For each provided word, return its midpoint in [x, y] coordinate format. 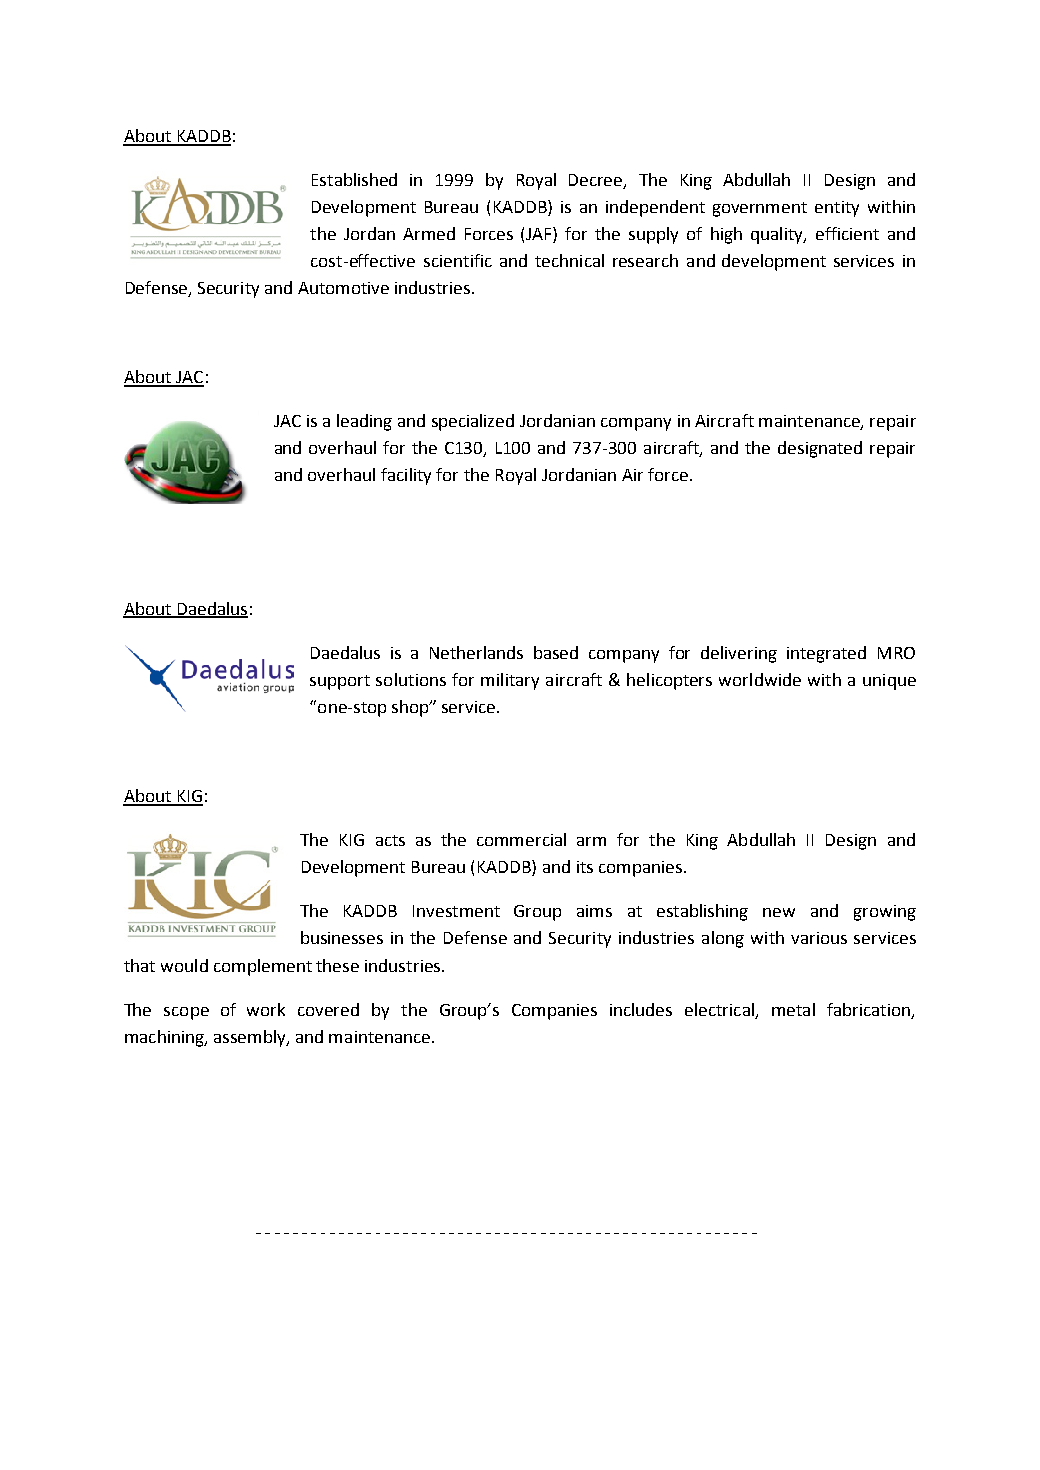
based [556, 652]
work [266, 1009]
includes [641, 1009]
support [340, 682]
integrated [826, 654]
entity [837, 209]
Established [354, 179]
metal [793, 1009]
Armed [429, 233]
